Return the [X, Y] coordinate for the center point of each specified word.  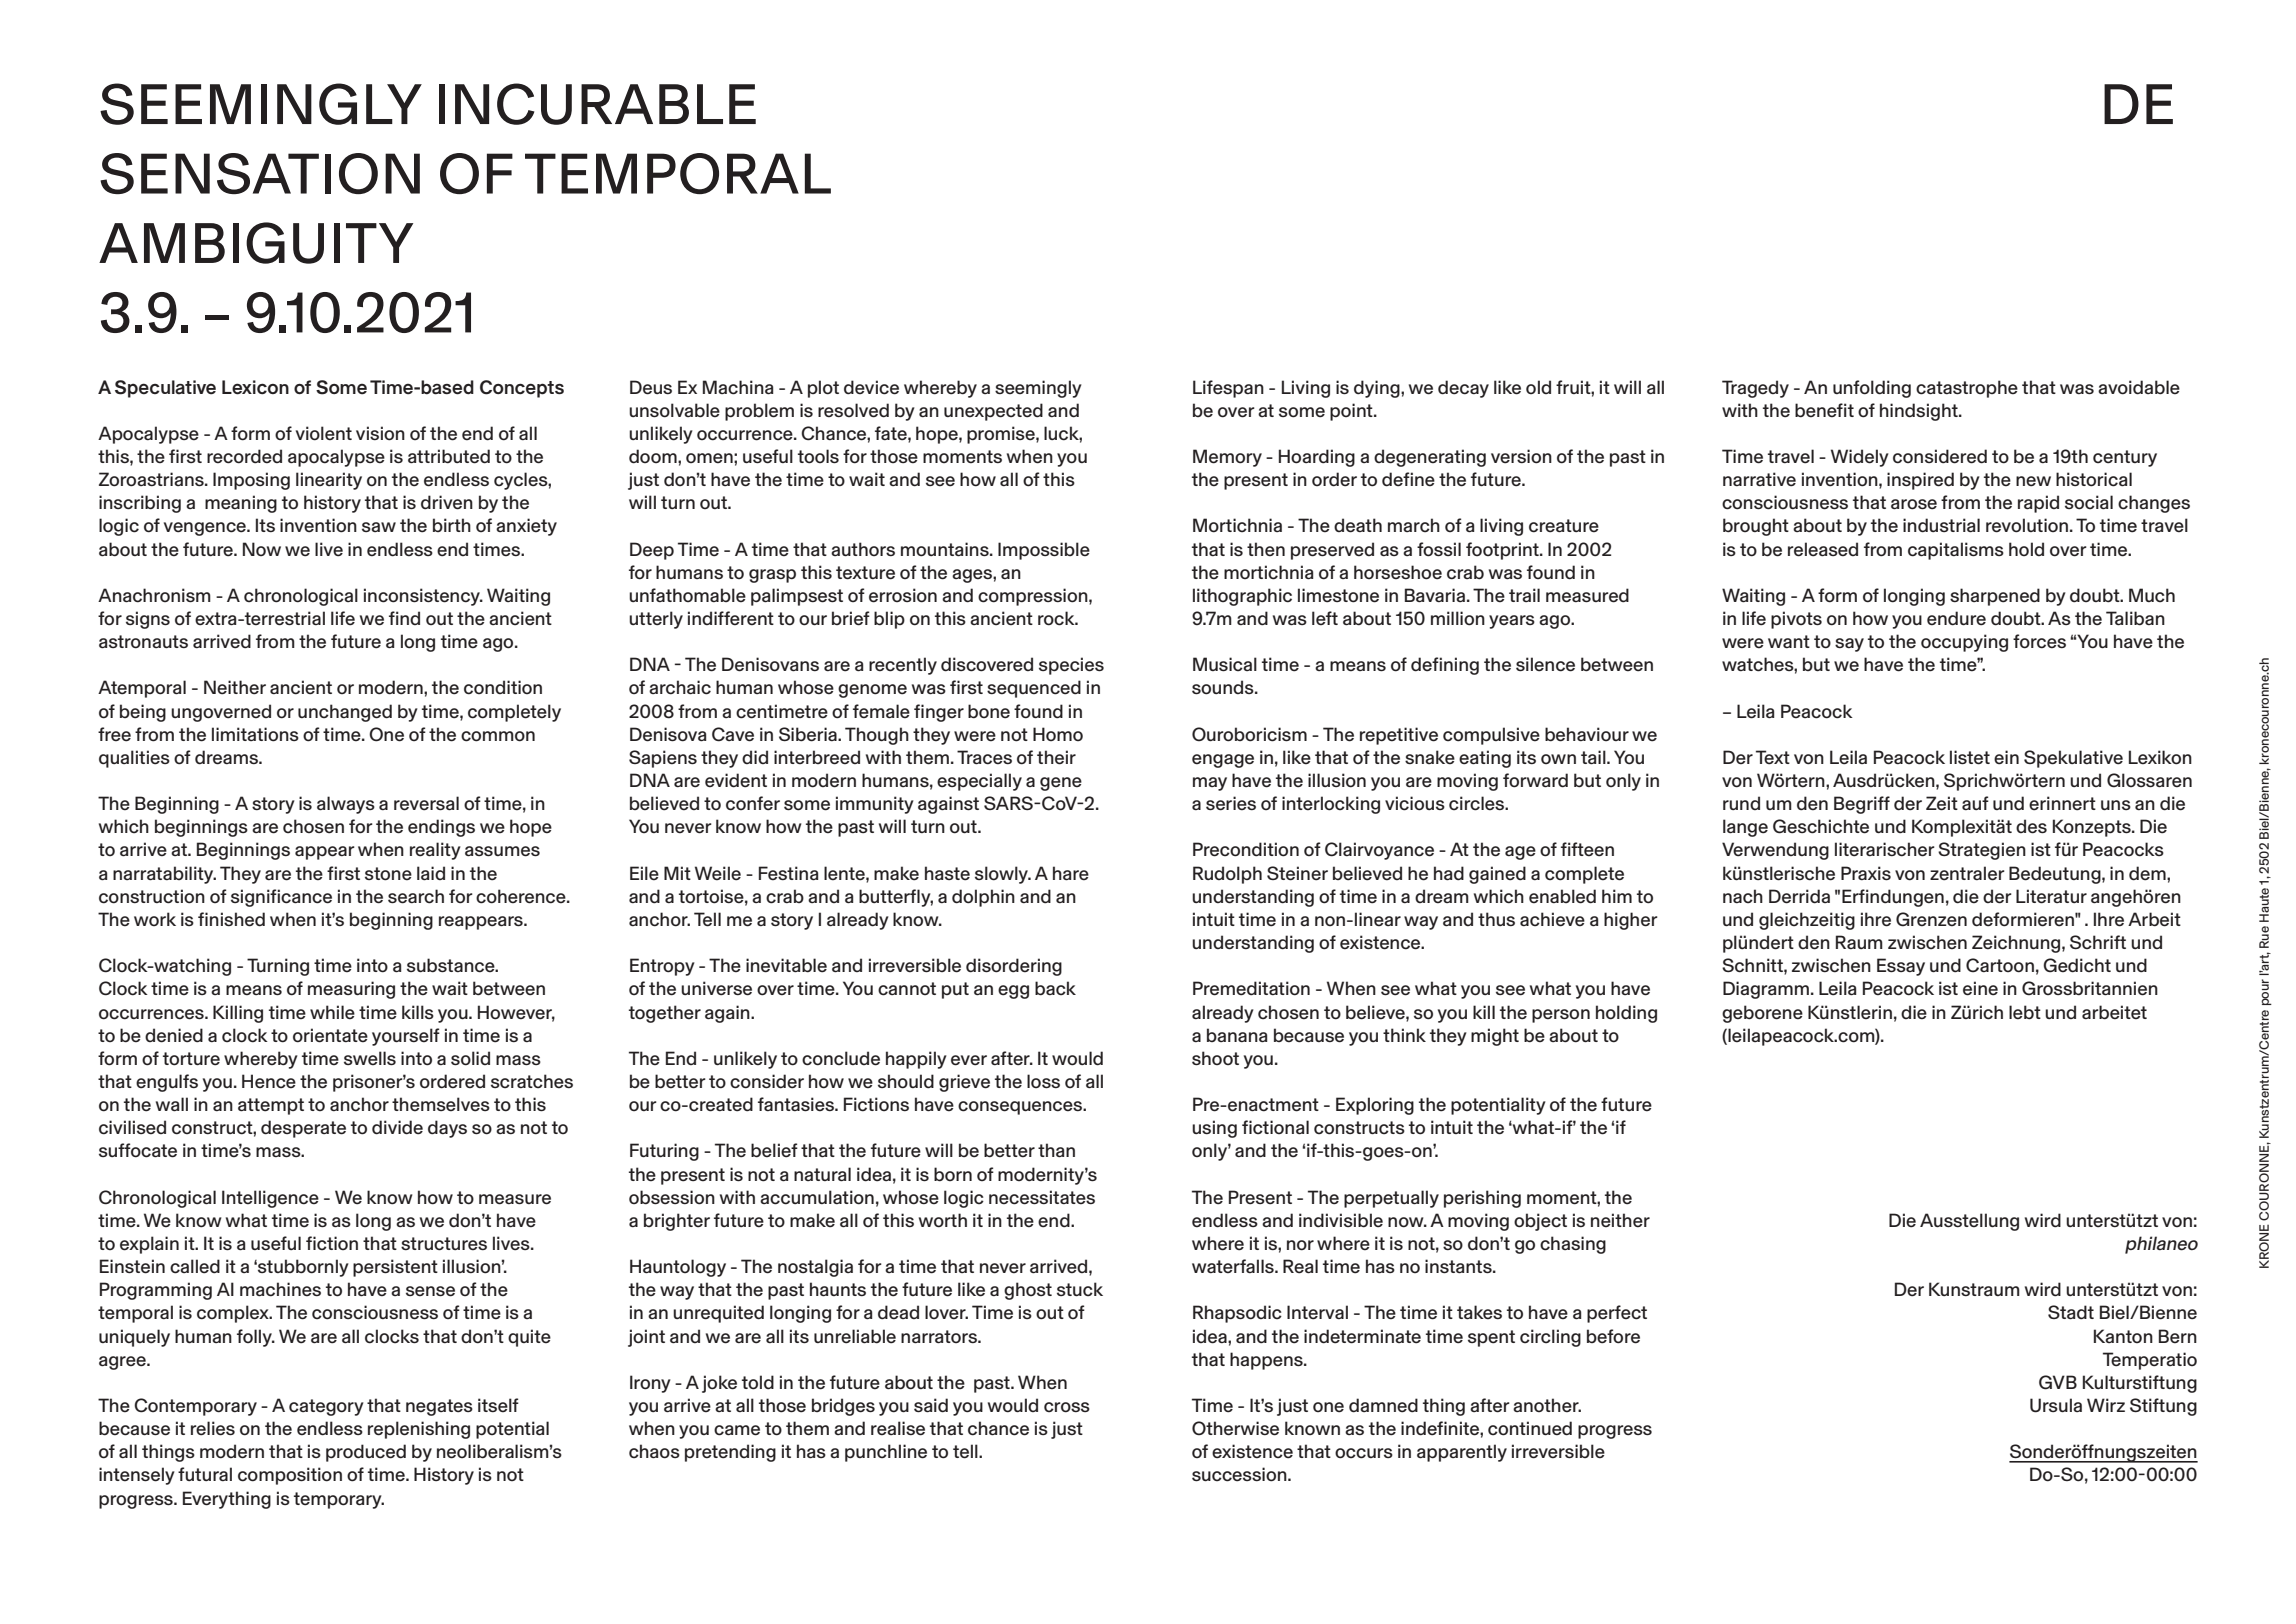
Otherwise [1235, 1428]
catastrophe [1967, 389]
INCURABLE [597, 104]
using [1214, 1129]
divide [397, 1127]
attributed [449, 456]
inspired [1920, 481]
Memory [1227, 458]
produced [366, 1453]
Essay [1901, 967]
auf [1975, 803]
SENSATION [260, 173]
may [1210, 784]
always [346, 805]
